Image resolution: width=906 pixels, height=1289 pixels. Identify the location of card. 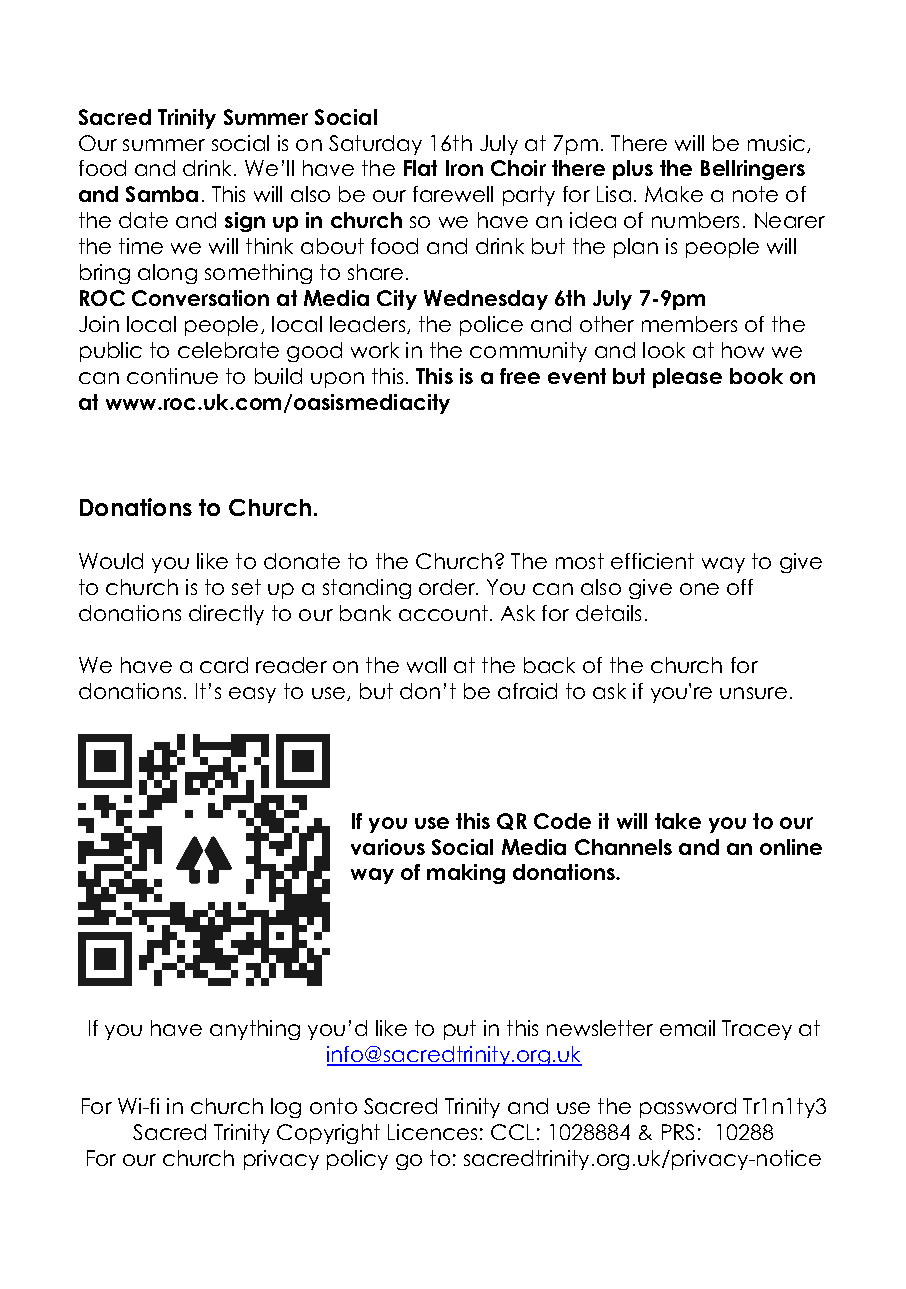
(224, 665).
